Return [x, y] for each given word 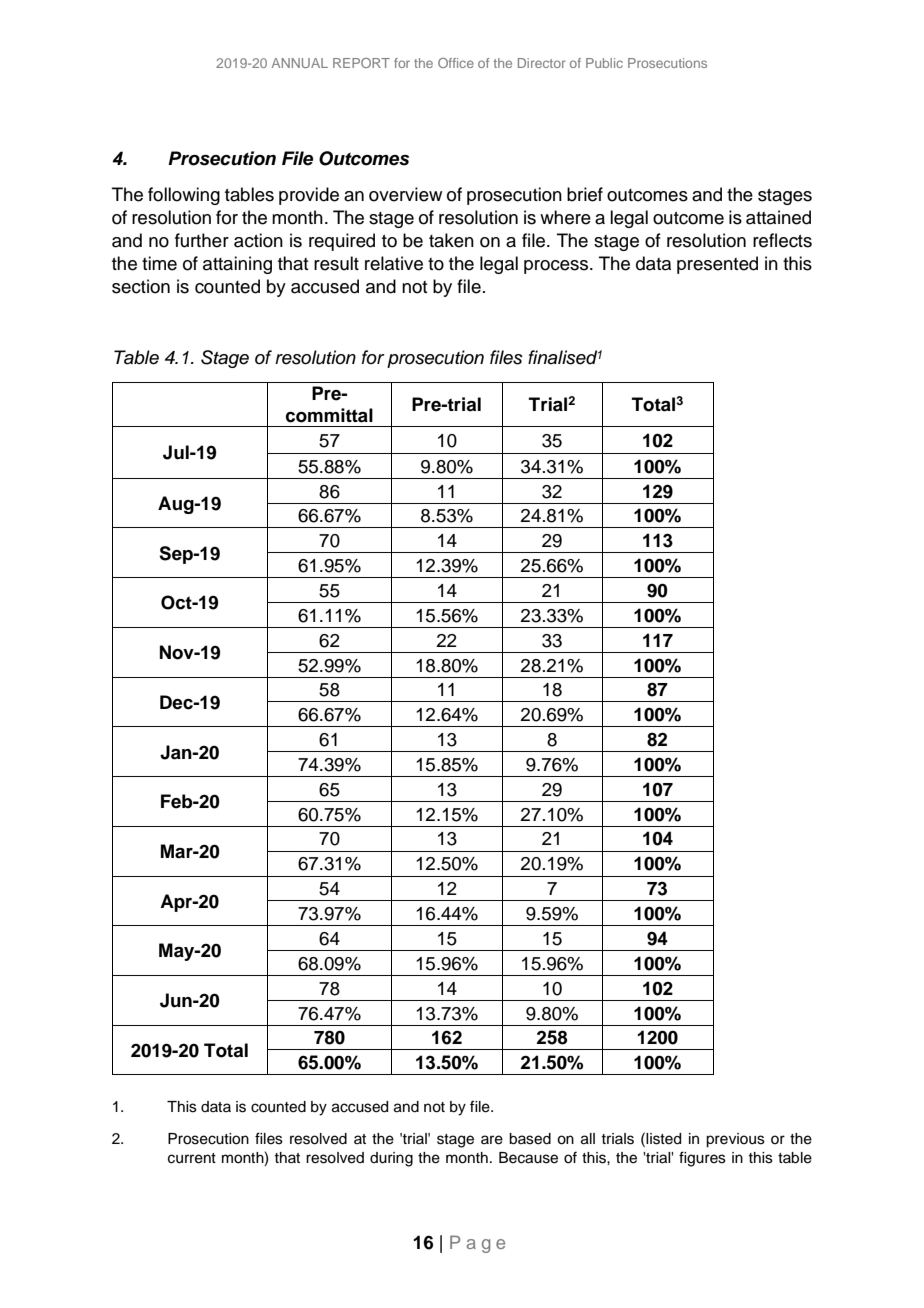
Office [456, 63]
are [492, 1140]
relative [394, 263]
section [141, 286]
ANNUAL [300, 63]
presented [717, 265]
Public [604, 63]
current [192, 1158]
